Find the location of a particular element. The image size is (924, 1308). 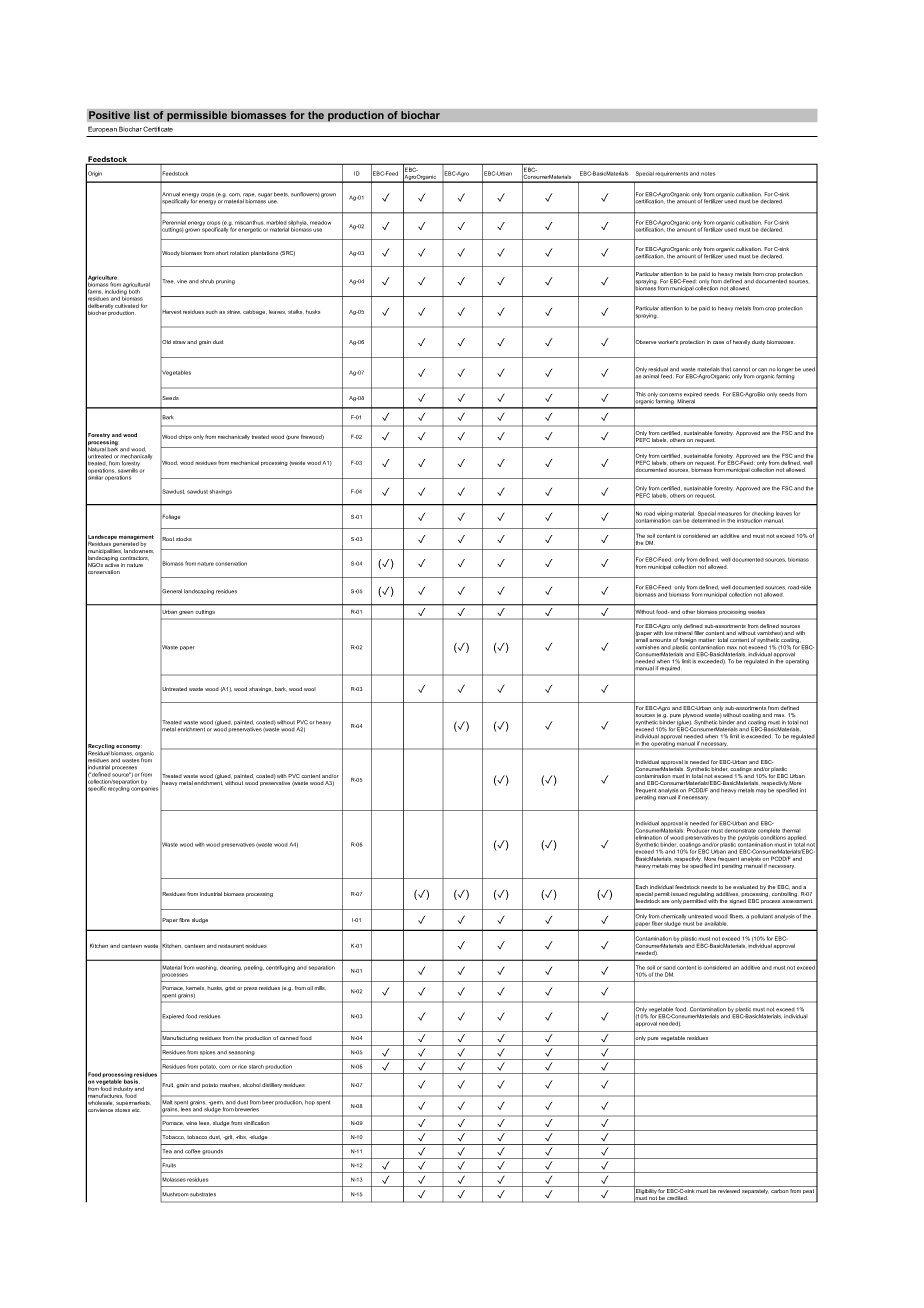

stalks is located at coordinates (296, 312).
